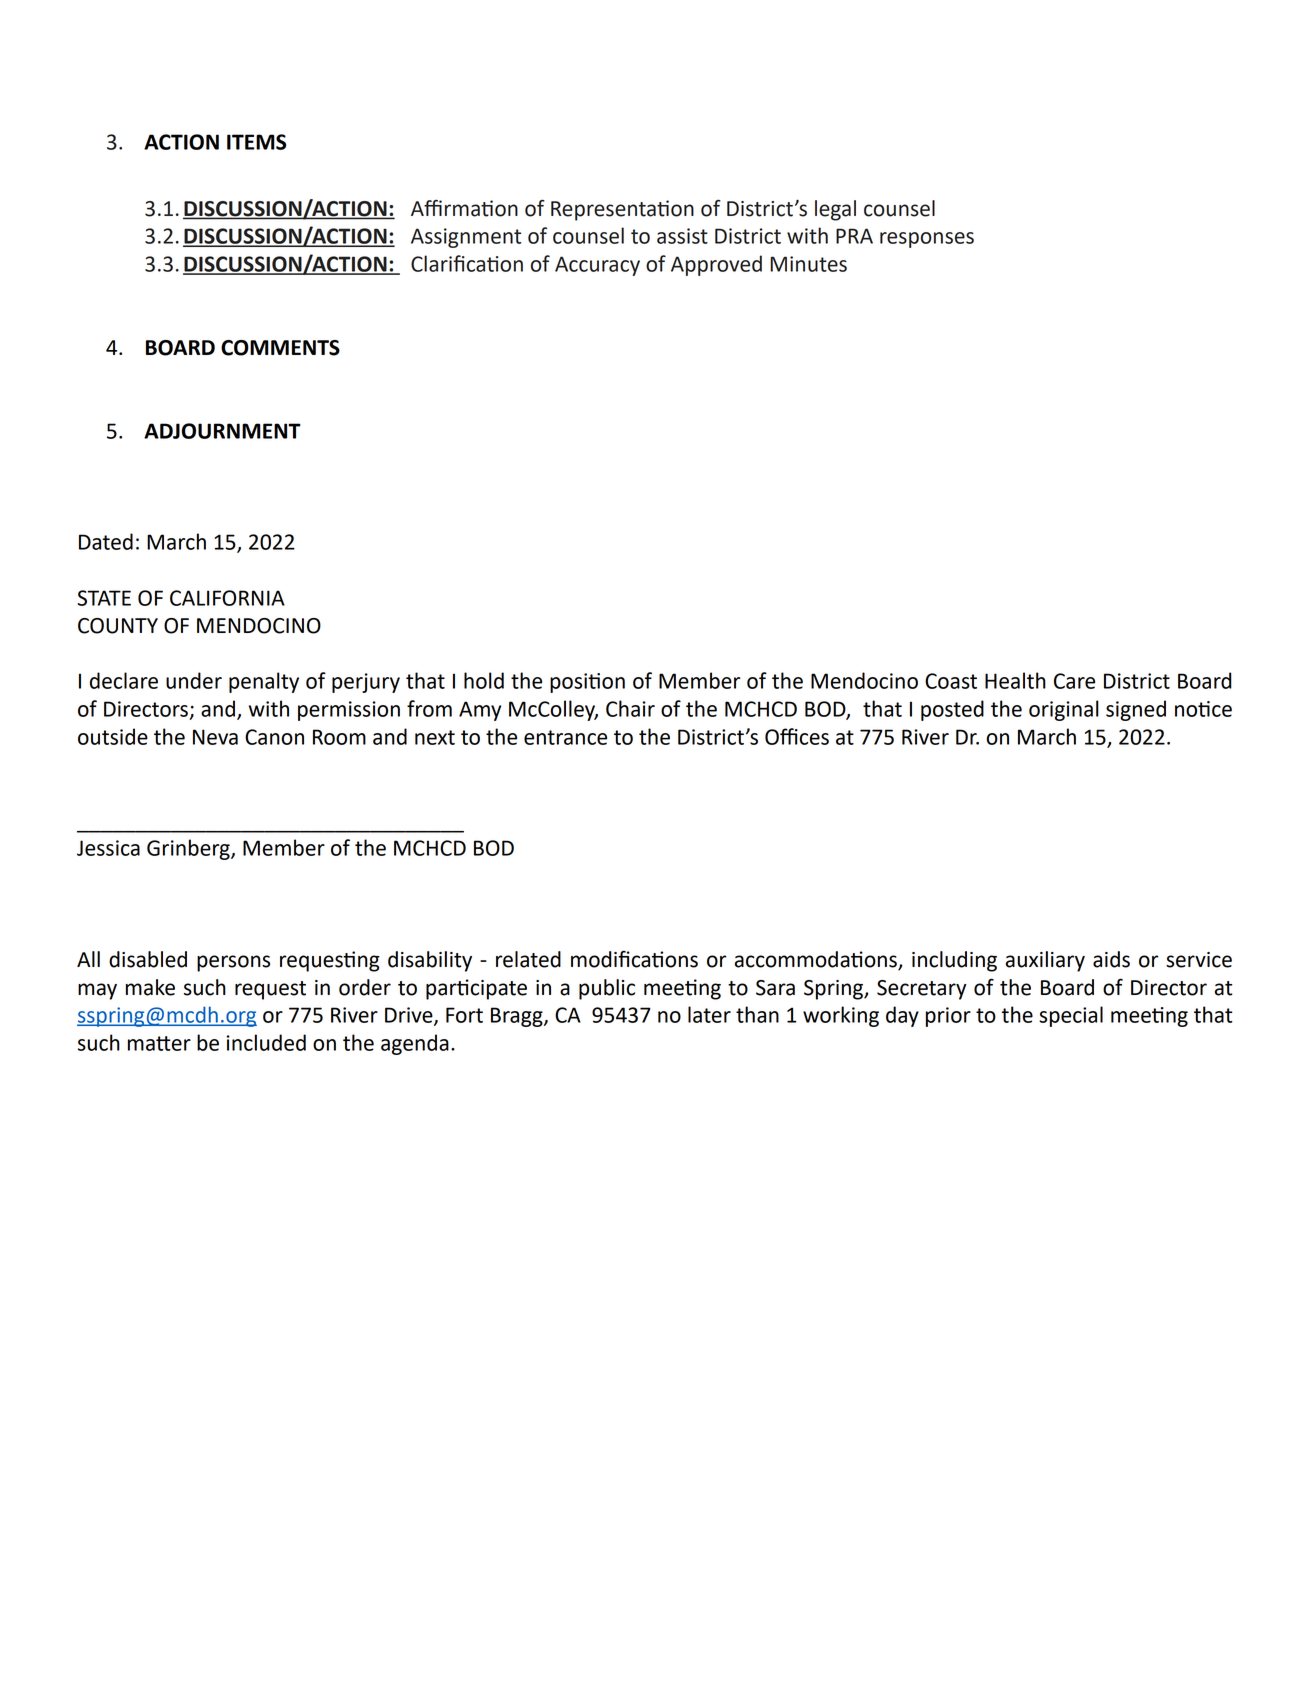 This page has width=1310, height=1695. I want to click on Minutes, so click(808, 264).
